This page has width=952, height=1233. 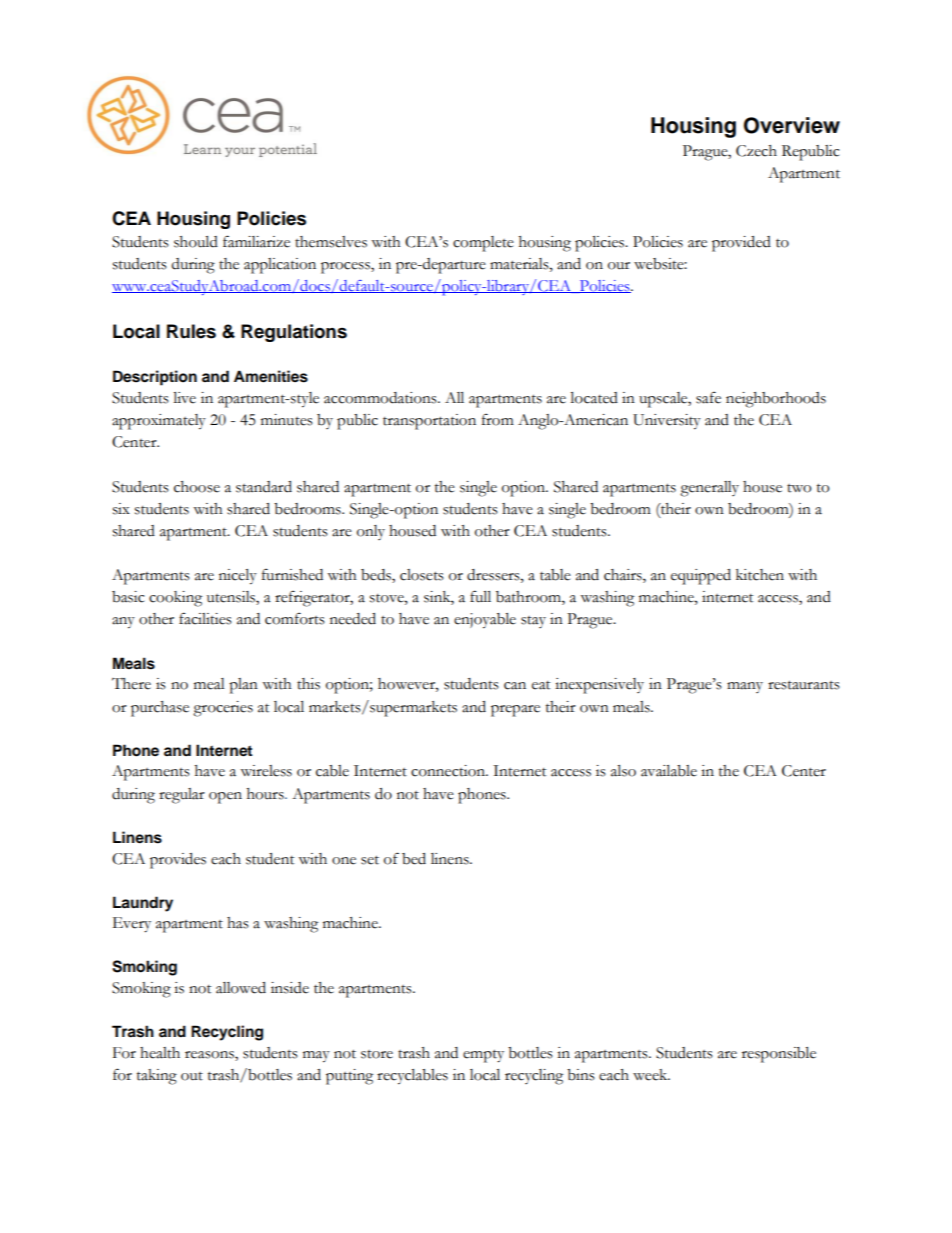 I want to click on from, so click(x=498, y=419).
